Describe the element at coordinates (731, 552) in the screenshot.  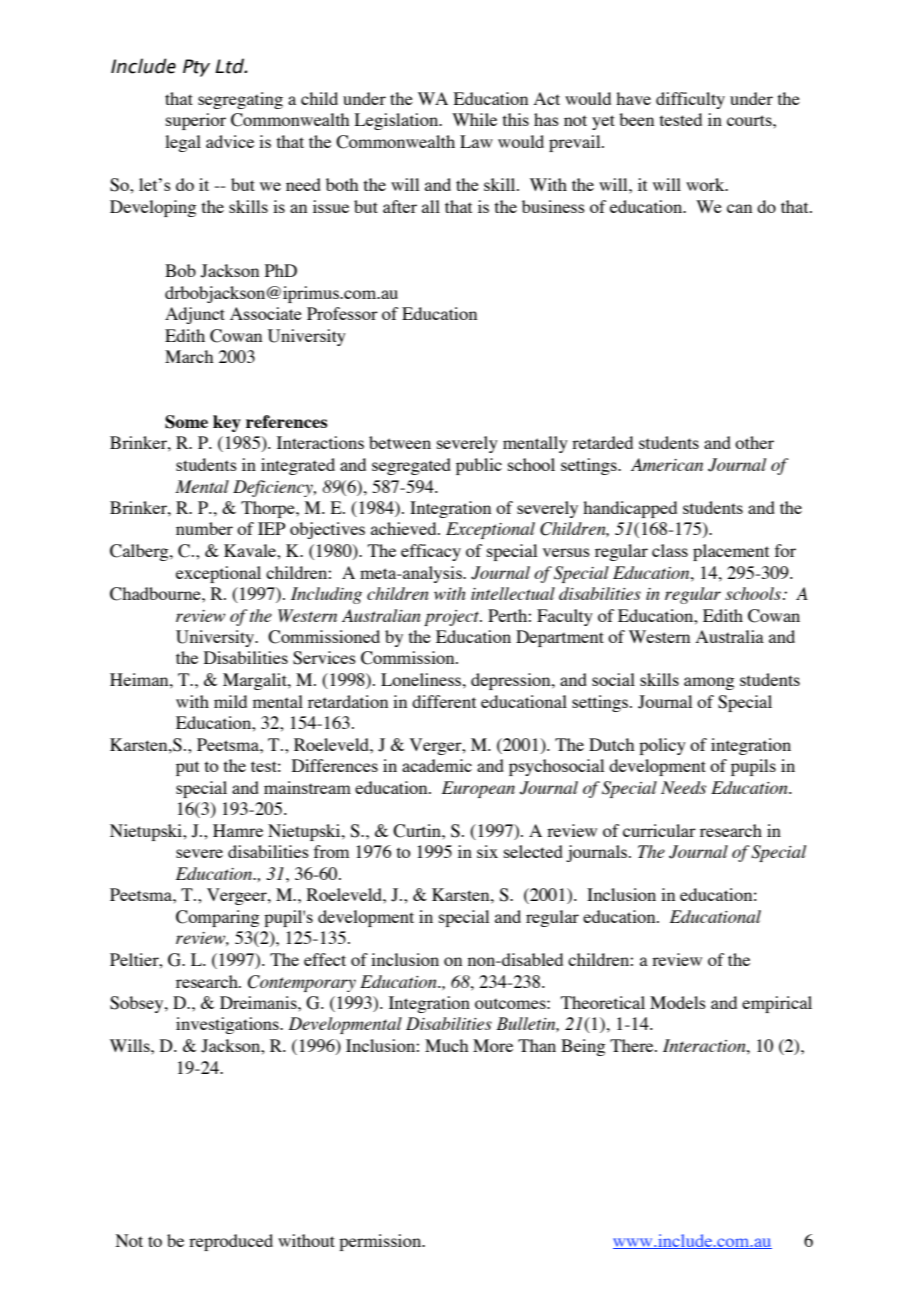
I see `placement` at that location.
